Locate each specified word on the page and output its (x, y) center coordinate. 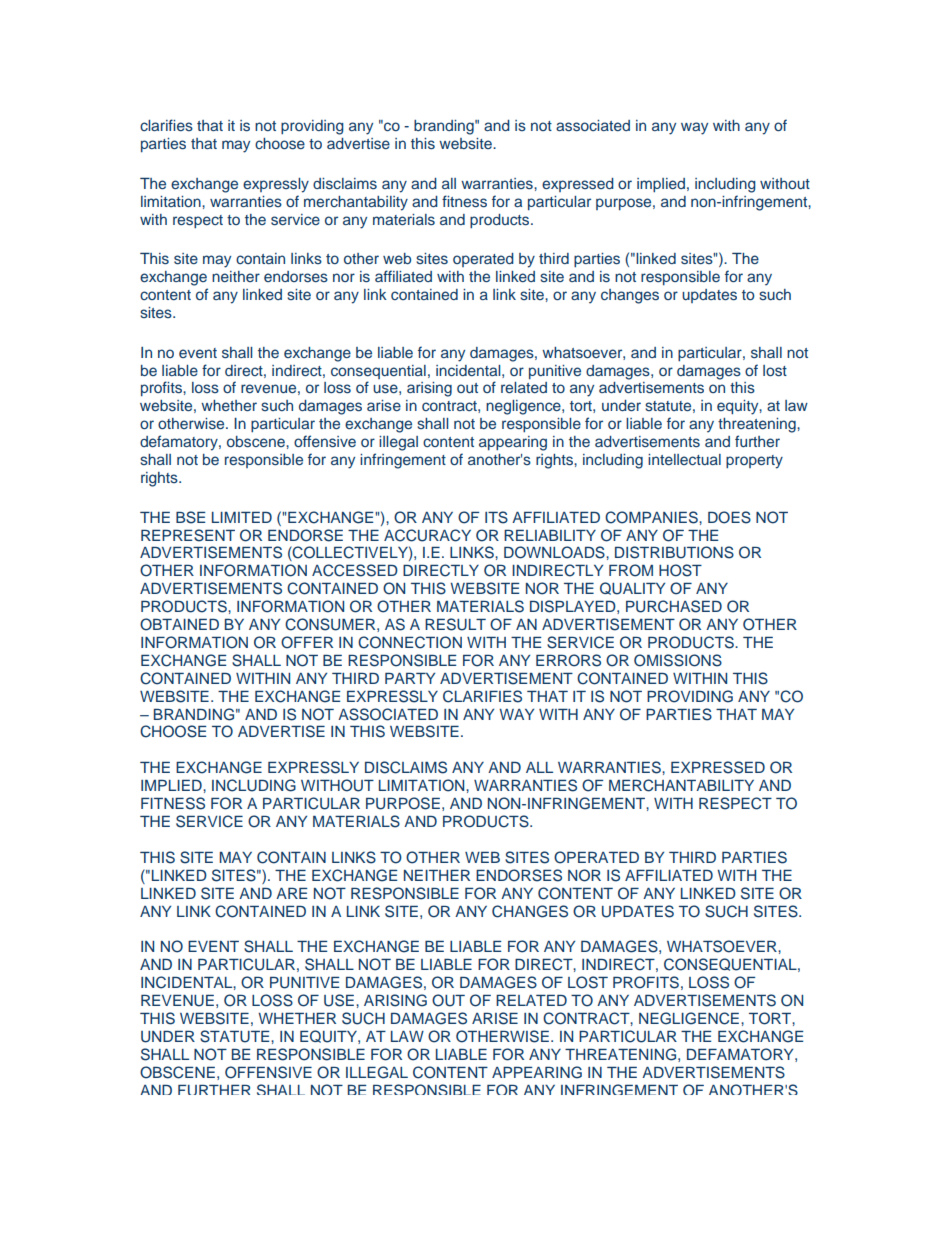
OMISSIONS (678, 660)
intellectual (684, 459)
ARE (291, 893)
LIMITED (242, 517)
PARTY (410, 678)
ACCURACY (427, 535)
